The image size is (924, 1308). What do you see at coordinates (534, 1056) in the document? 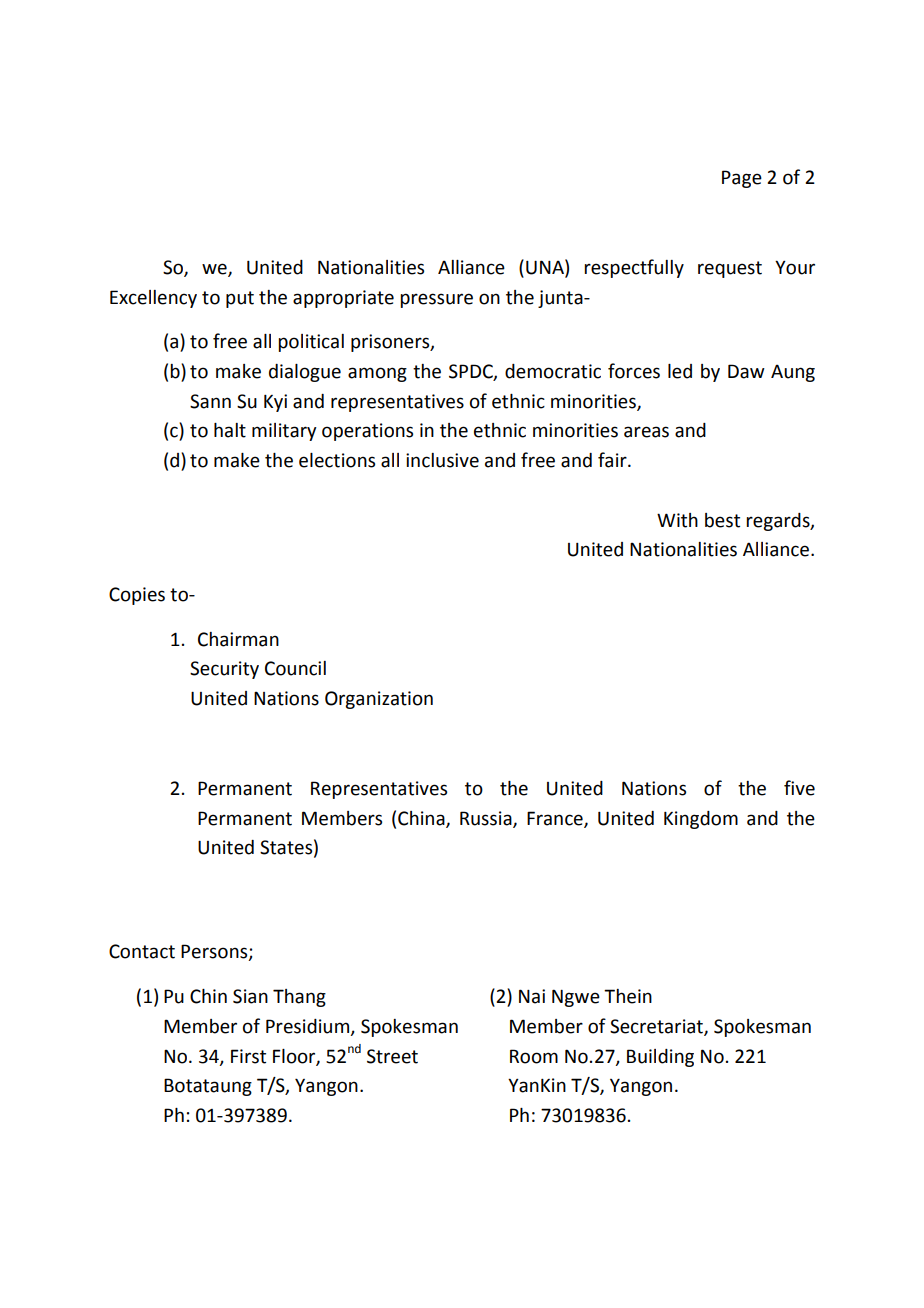
I see `Room` at bounding box center [534, 1056].
